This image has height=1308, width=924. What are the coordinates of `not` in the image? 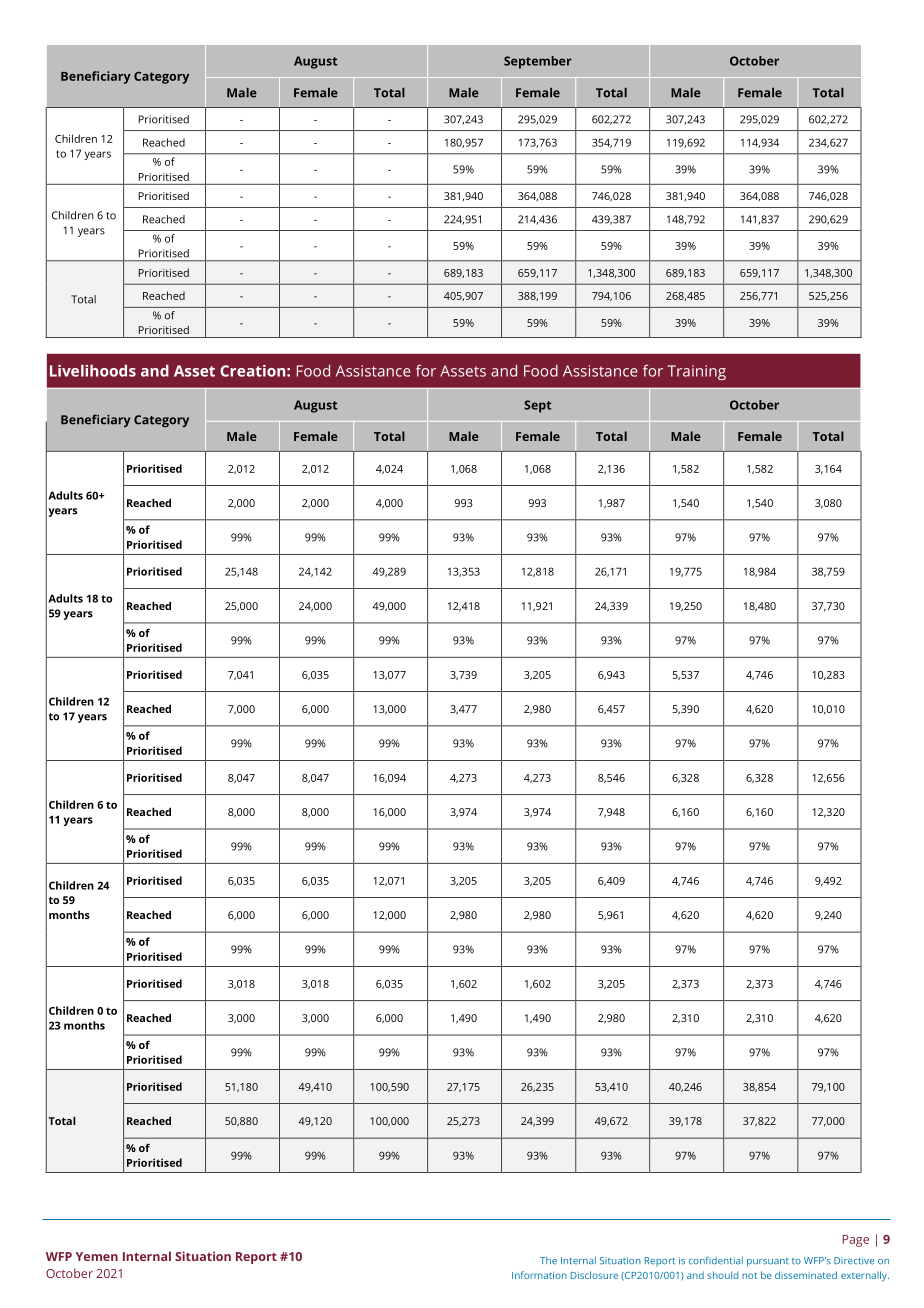 It's located at (749, 1275).
